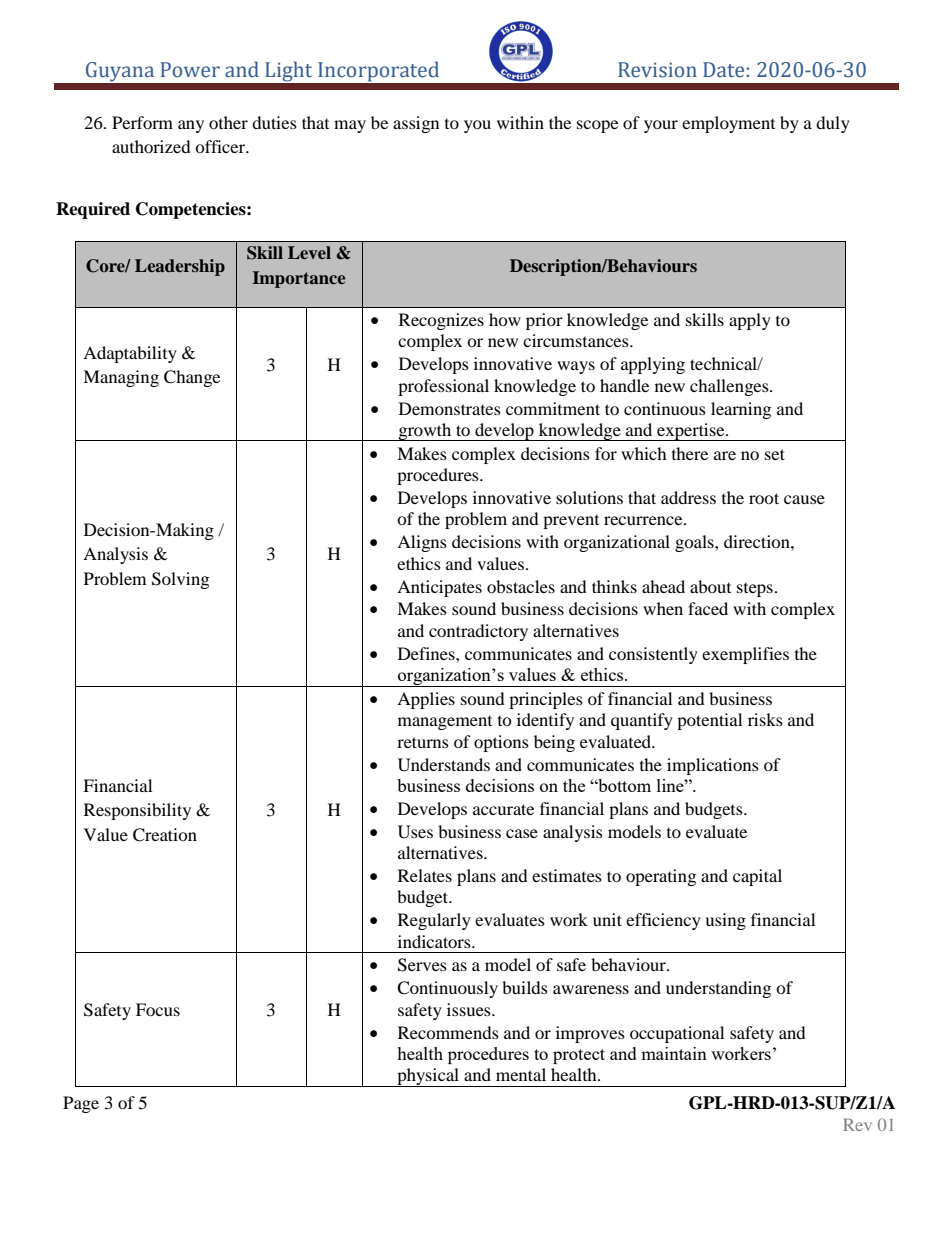 The width and height of the image is (952, 1233). Describe the element at coordinates (444, 765) in the image. I see `Understands` at that location.
